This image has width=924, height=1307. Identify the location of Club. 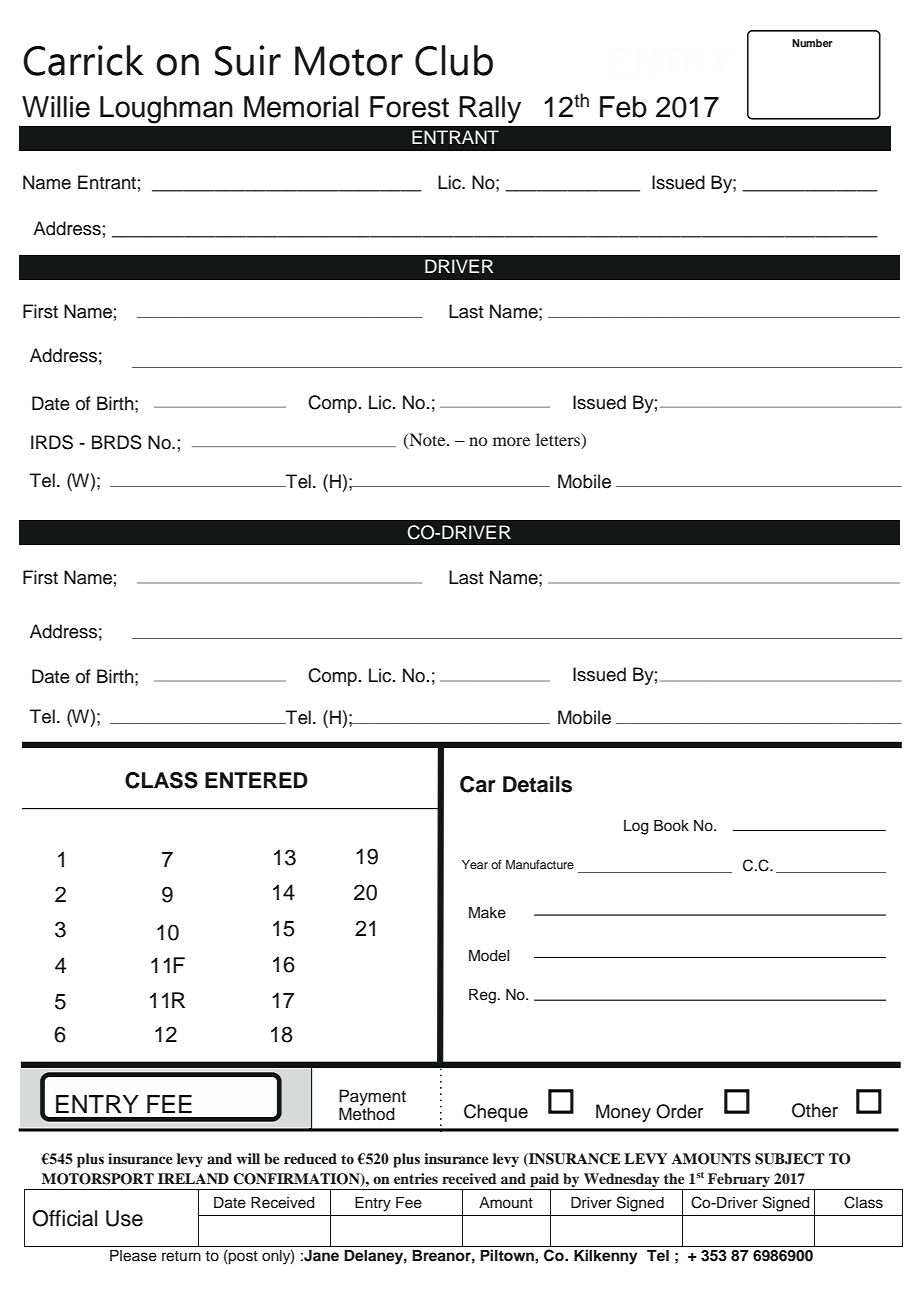
(454, 60).
